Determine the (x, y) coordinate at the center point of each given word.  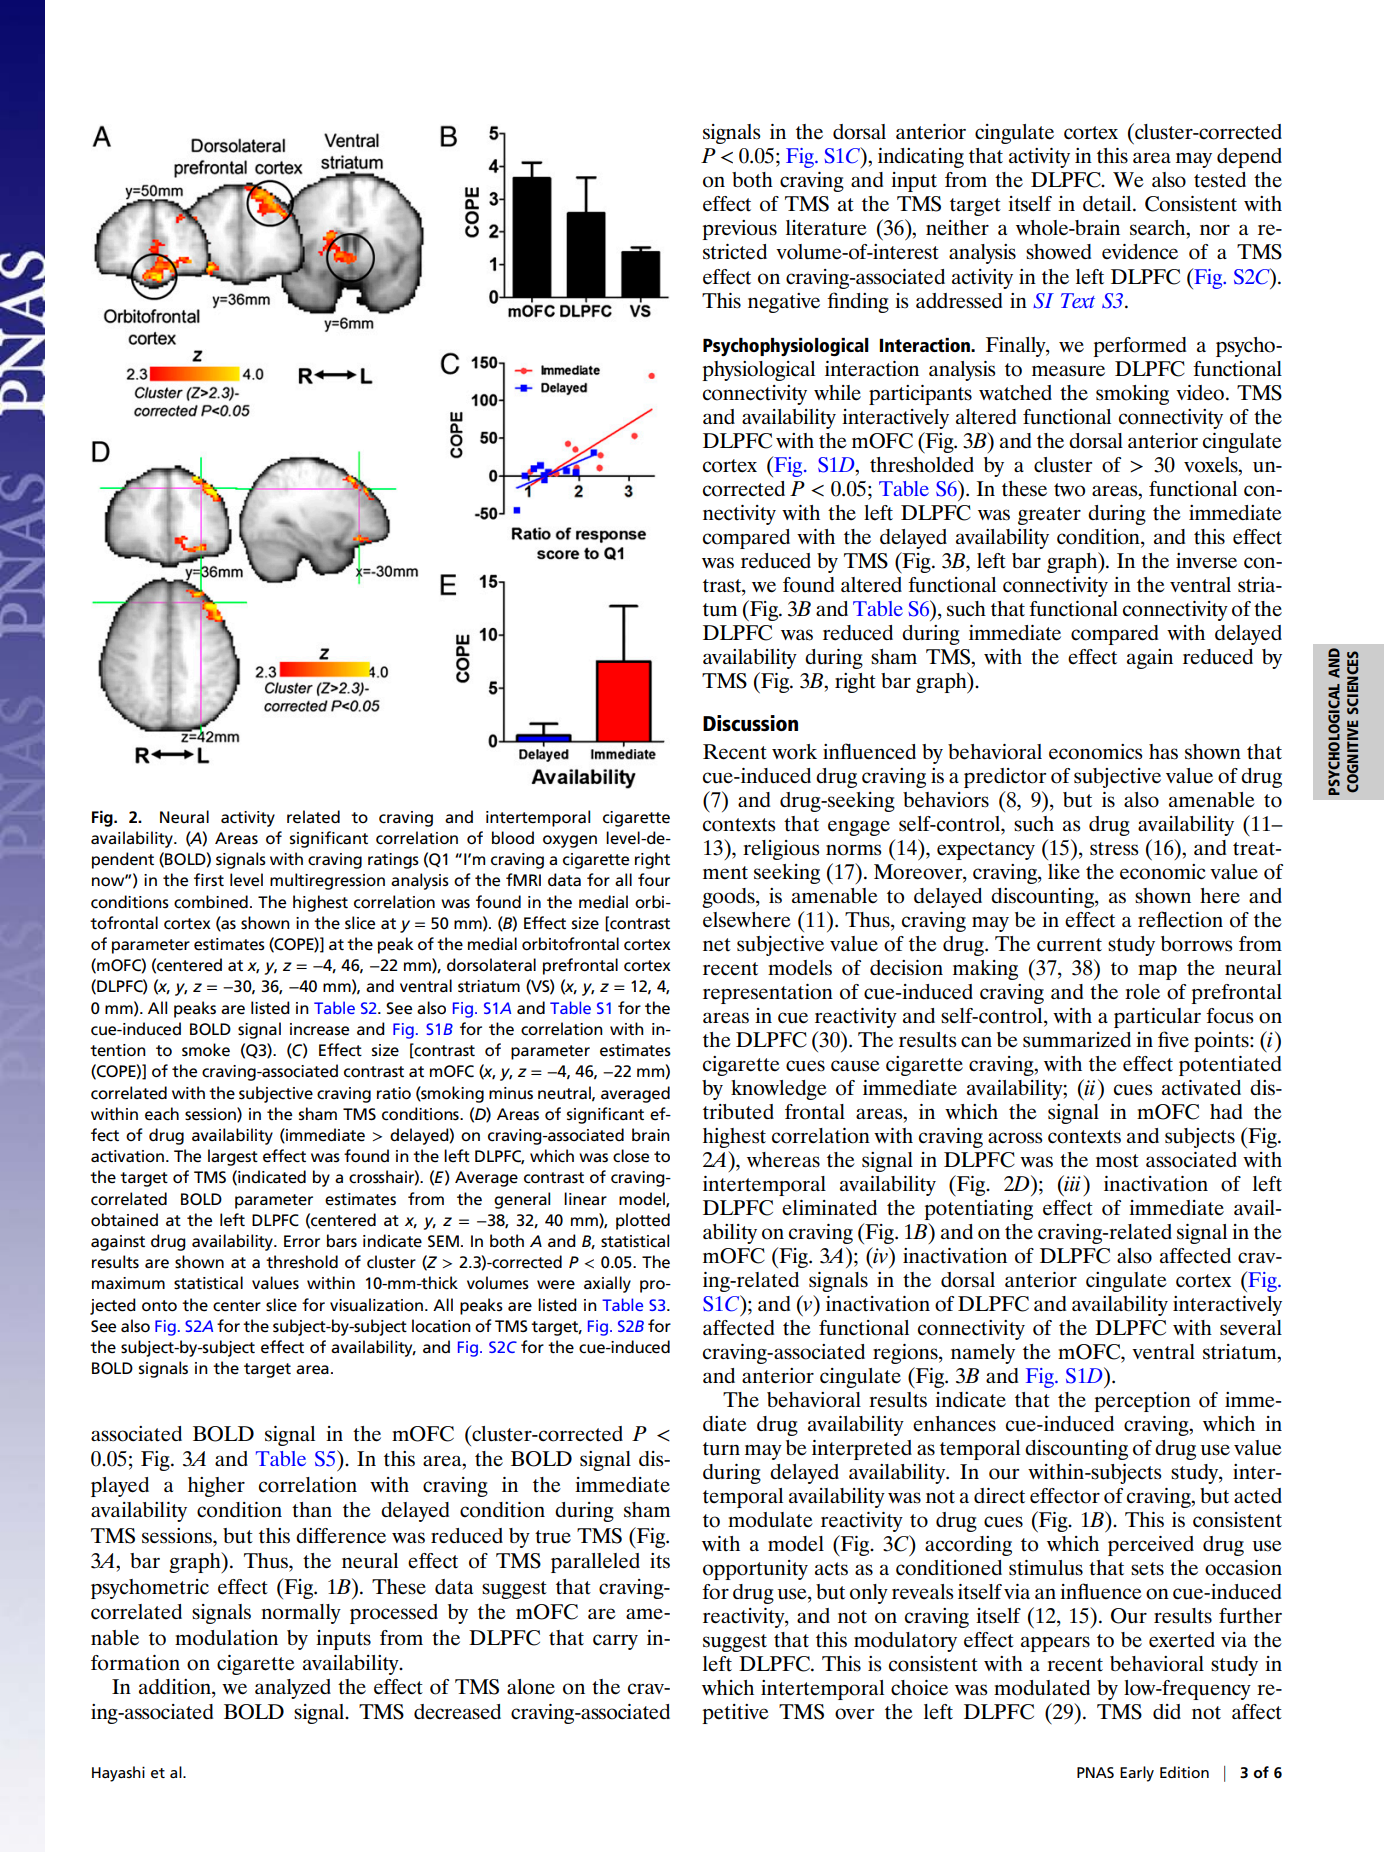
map (1157, 972)
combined (211, 902)
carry (615, 1642)
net (717, 945)
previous (739, 230)
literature (826, 228)
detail (1108, 204)
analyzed (293, 1689)
